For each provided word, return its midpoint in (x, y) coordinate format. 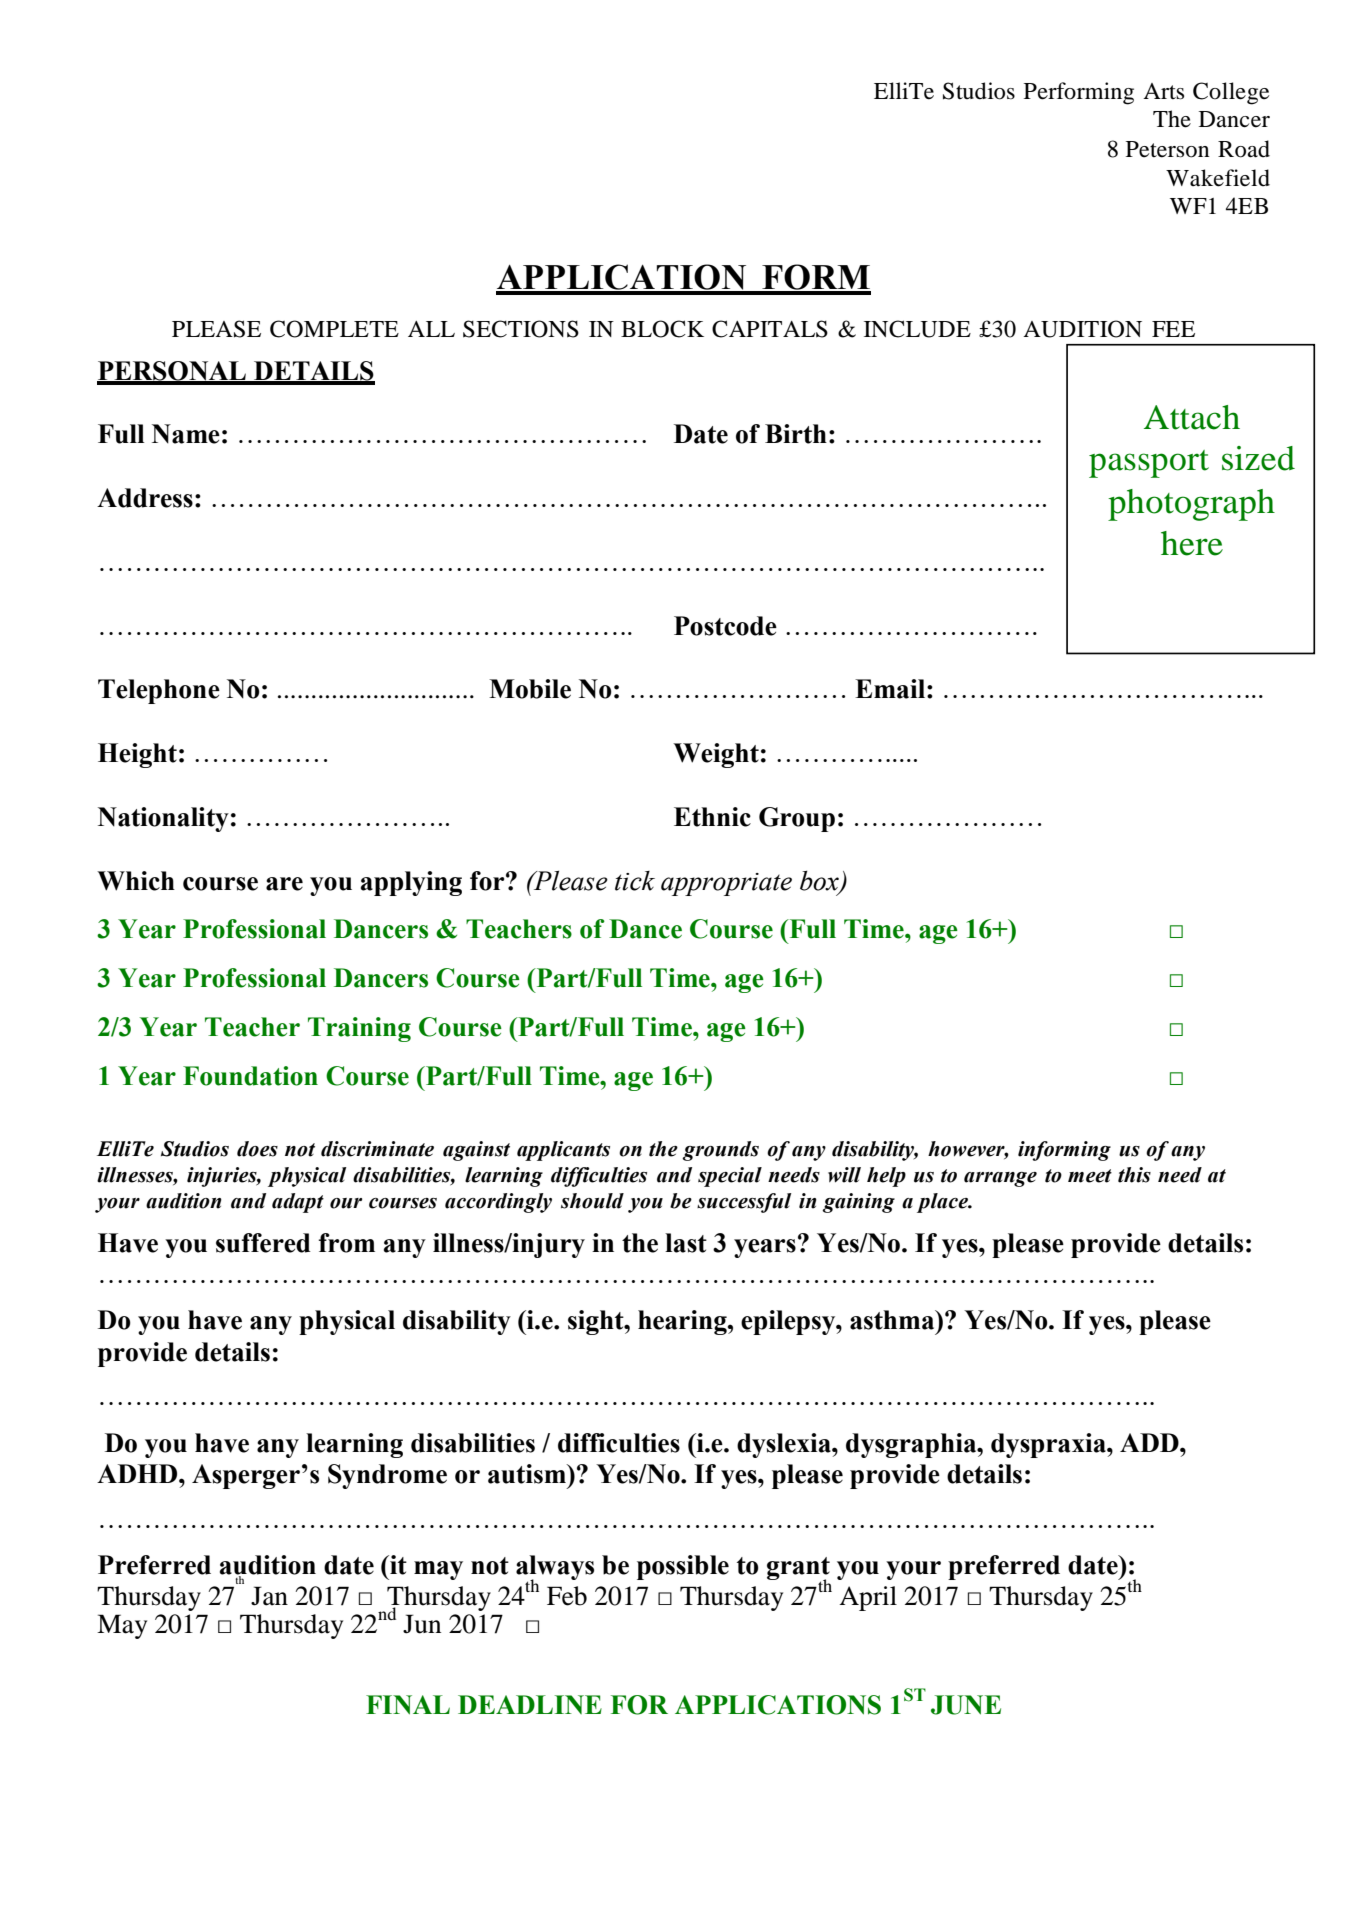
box (820, 881)
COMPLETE (334, 329)
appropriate (726, 884)
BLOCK (662, 329)
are (284, 884)
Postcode (725, 626)
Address (145, 498)
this (1134, 1175)
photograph (1191, 505)
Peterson (1168, 149)
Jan (269, 1596)
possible (683, 1567)
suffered (263, 1243)
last (686, 1243)
